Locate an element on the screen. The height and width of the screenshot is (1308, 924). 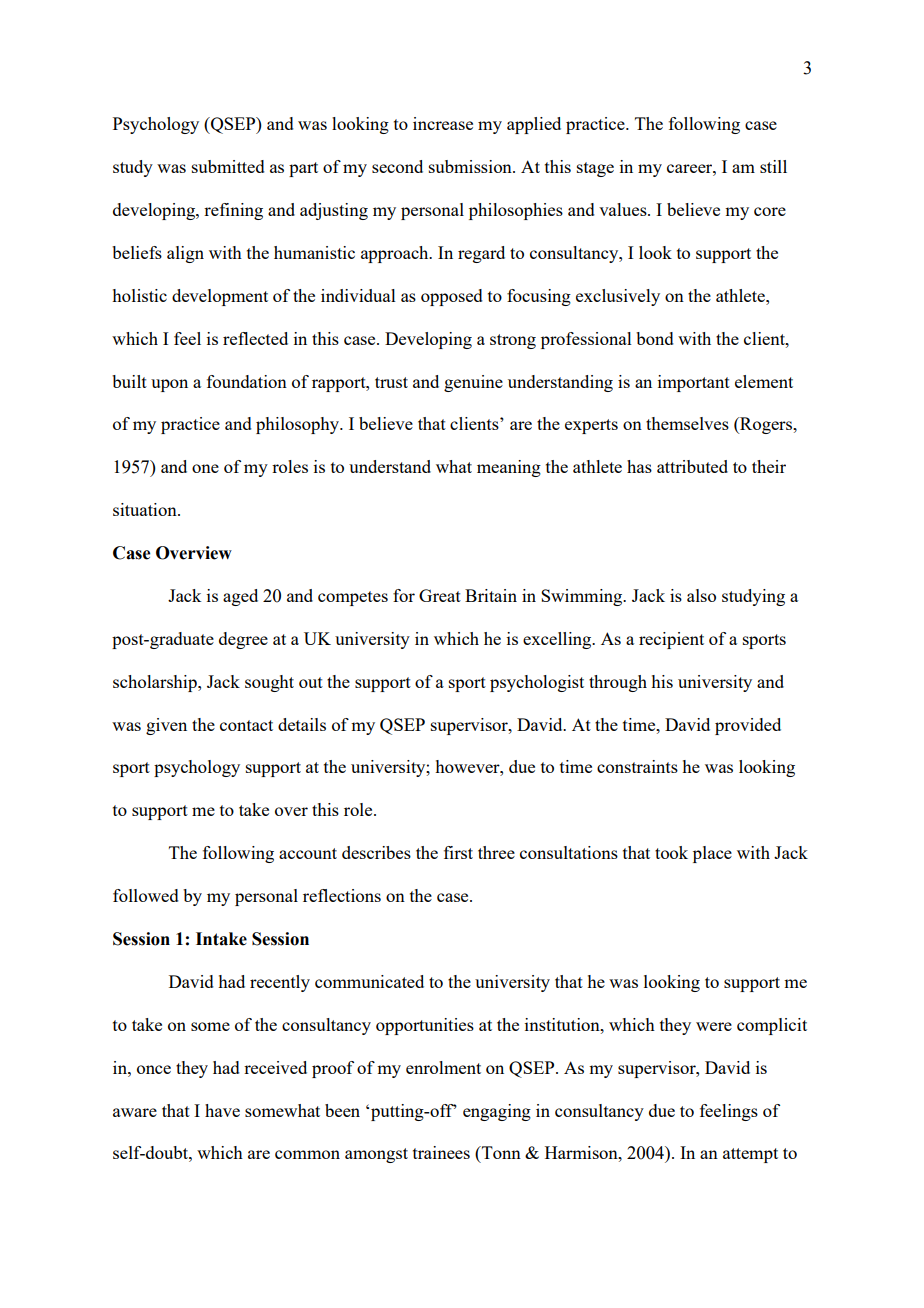
attributed is located at coordinates (692, 466).
